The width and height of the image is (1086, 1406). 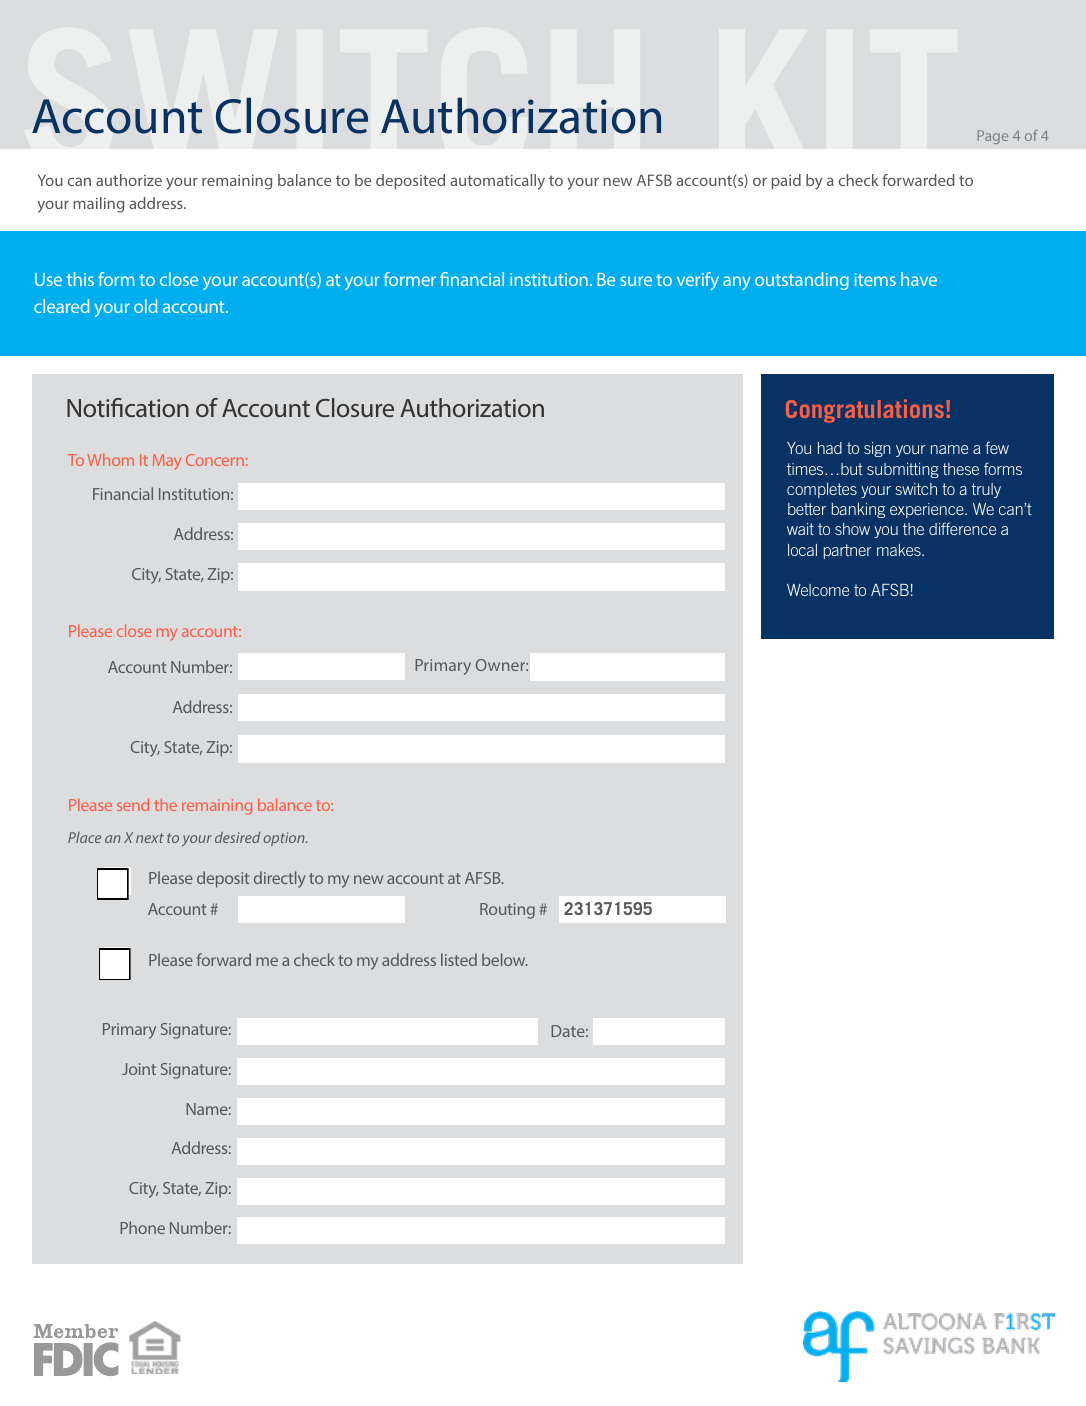 What do you see at coordinates (786, 182) in the image?
I see `paid` at bounding box center [786, 182].
